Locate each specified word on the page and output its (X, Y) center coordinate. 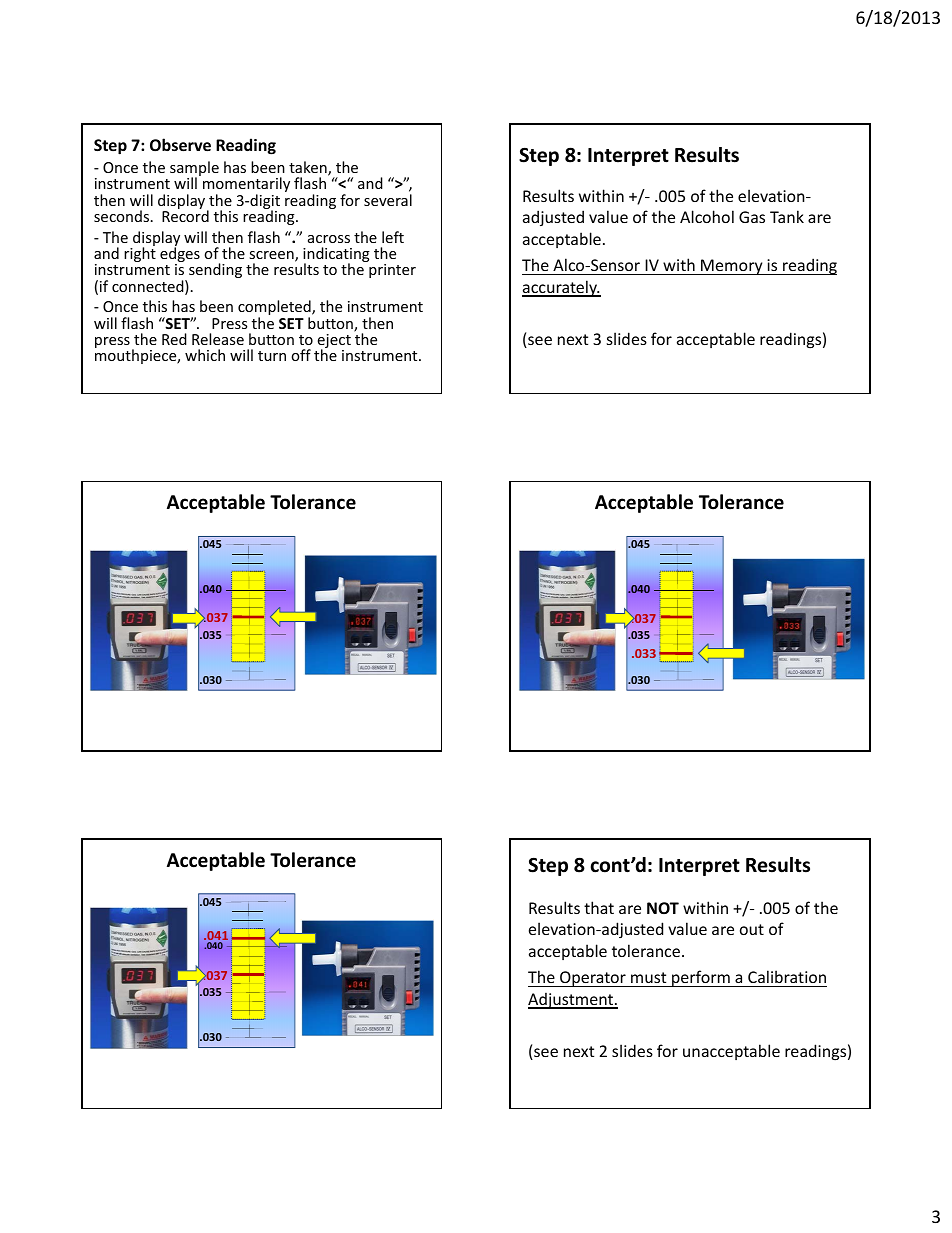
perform (701, 978)
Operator (593, 979)
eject (334, 342)
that (599, 907)
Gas (752, 217)
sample (194, 170)
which (205, 355)
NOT (663, 908)
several (388, 200)
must (648, 977)
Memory (732, 267)
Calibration (787, 976)
